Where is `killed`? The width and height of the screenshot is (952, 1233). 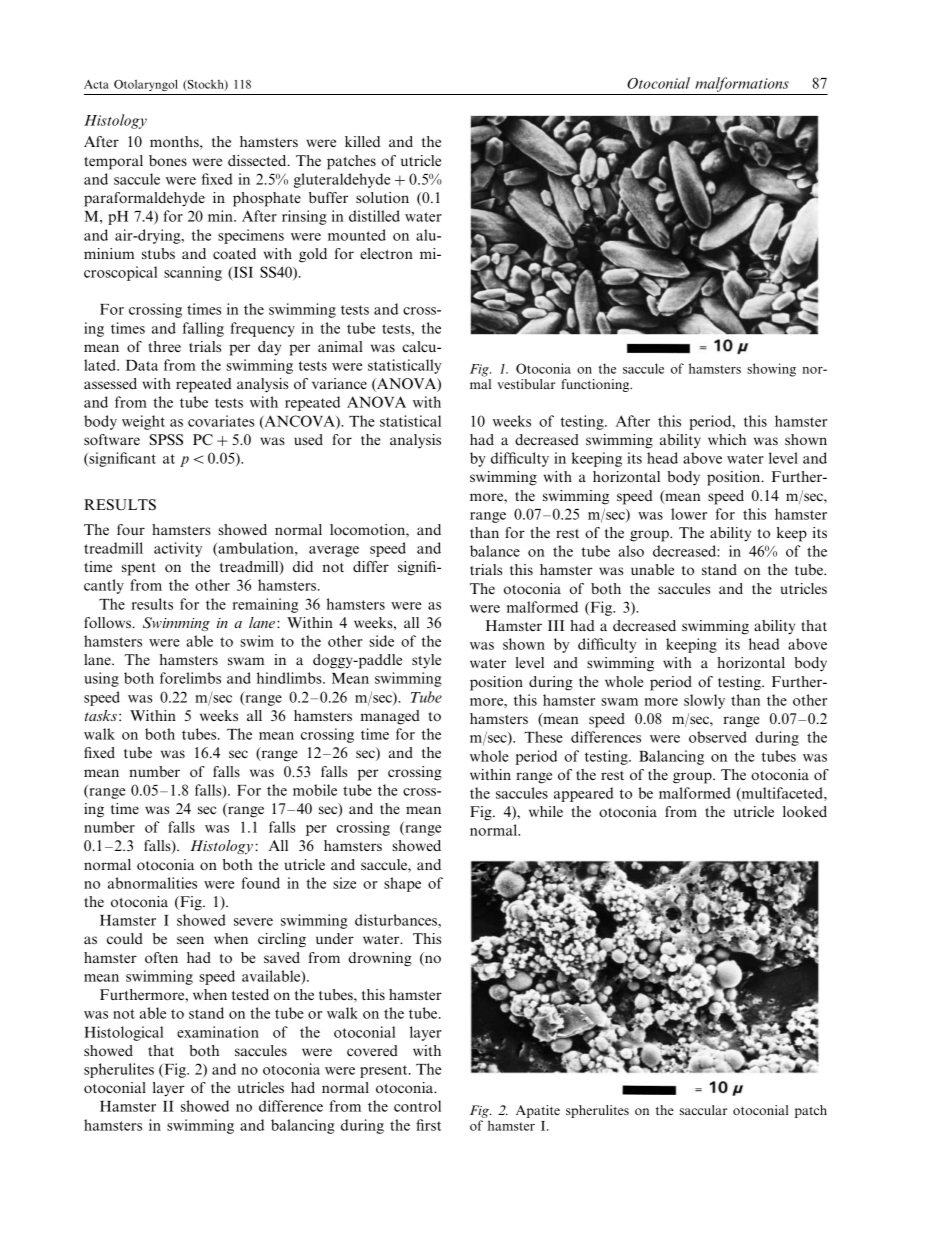
killed is located at coordinates (362, 141).
